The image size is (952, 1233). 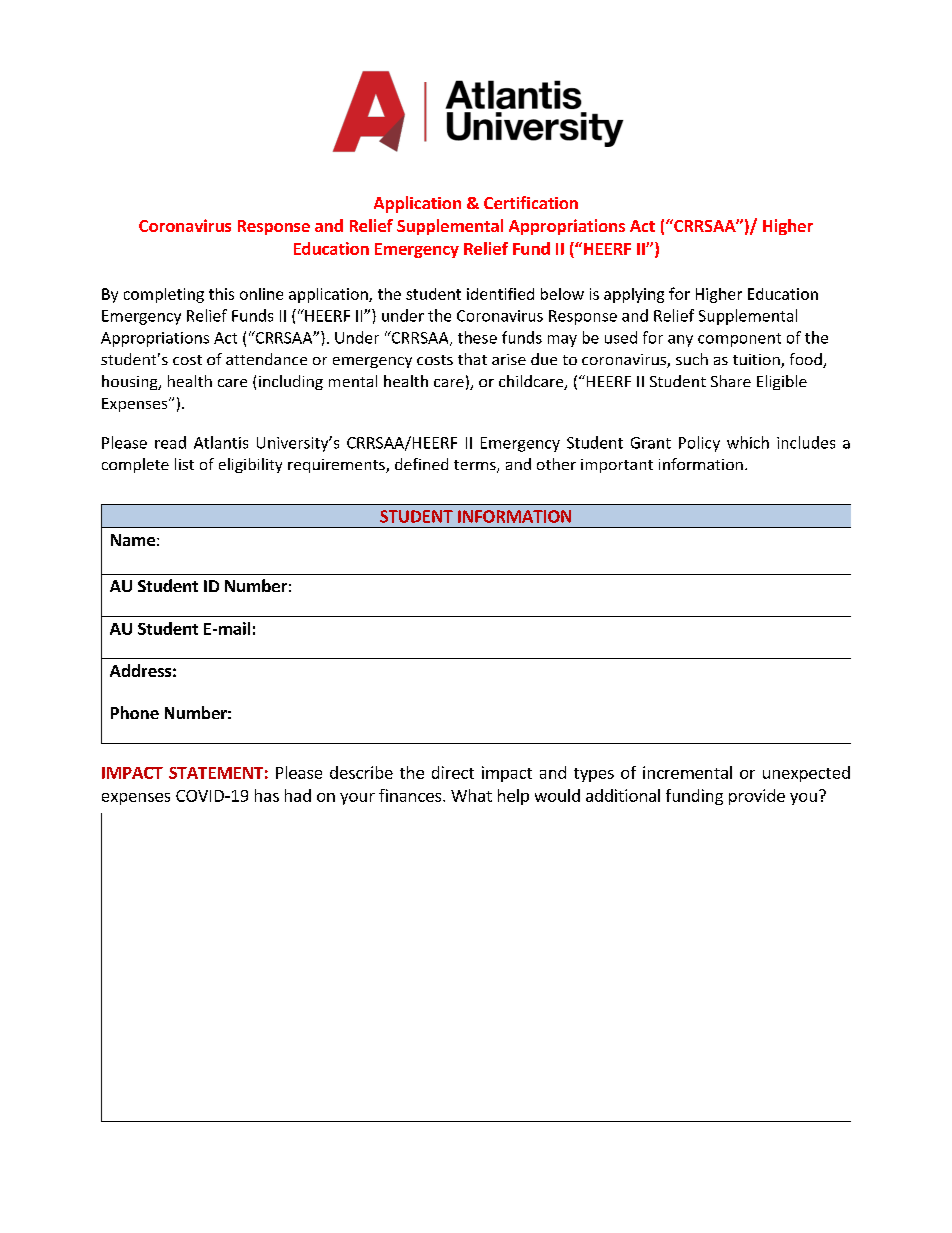 I want to click on list, so click(x=184, y=464).
